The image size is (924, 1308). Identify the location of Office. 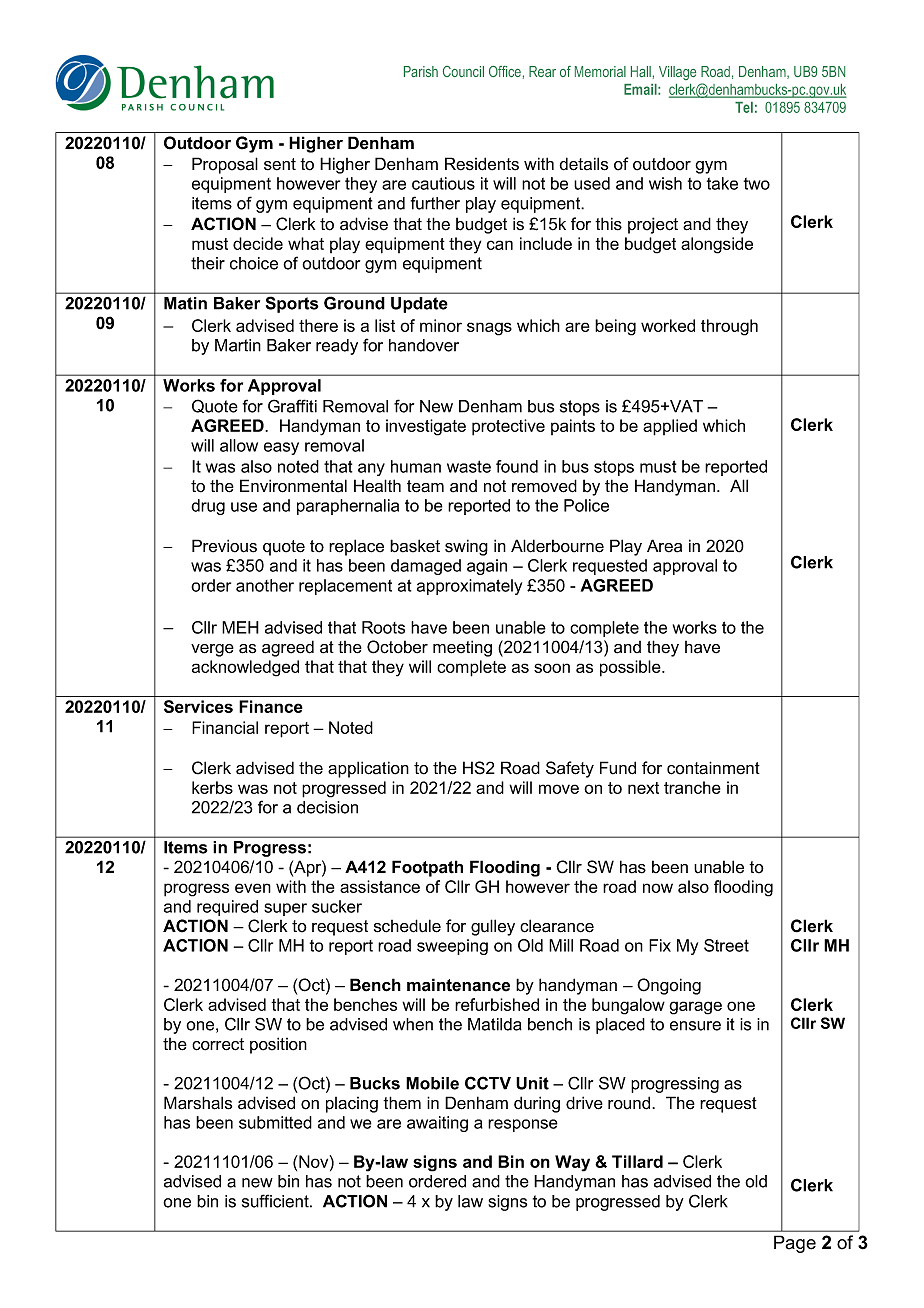
(505, 71).
